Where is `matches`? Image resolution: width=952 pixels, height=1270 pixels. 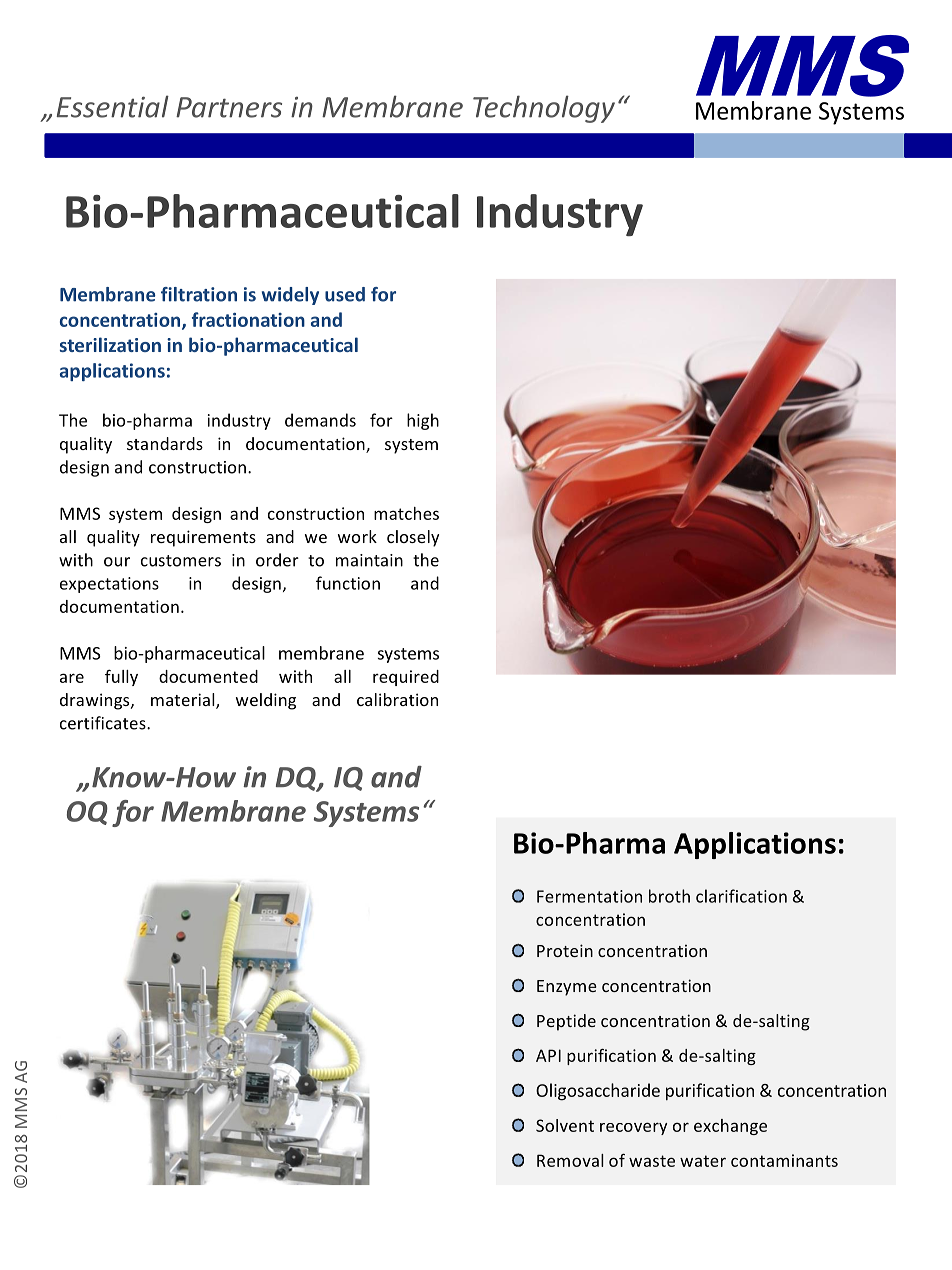
matches is located at coordinates (406, 513).
